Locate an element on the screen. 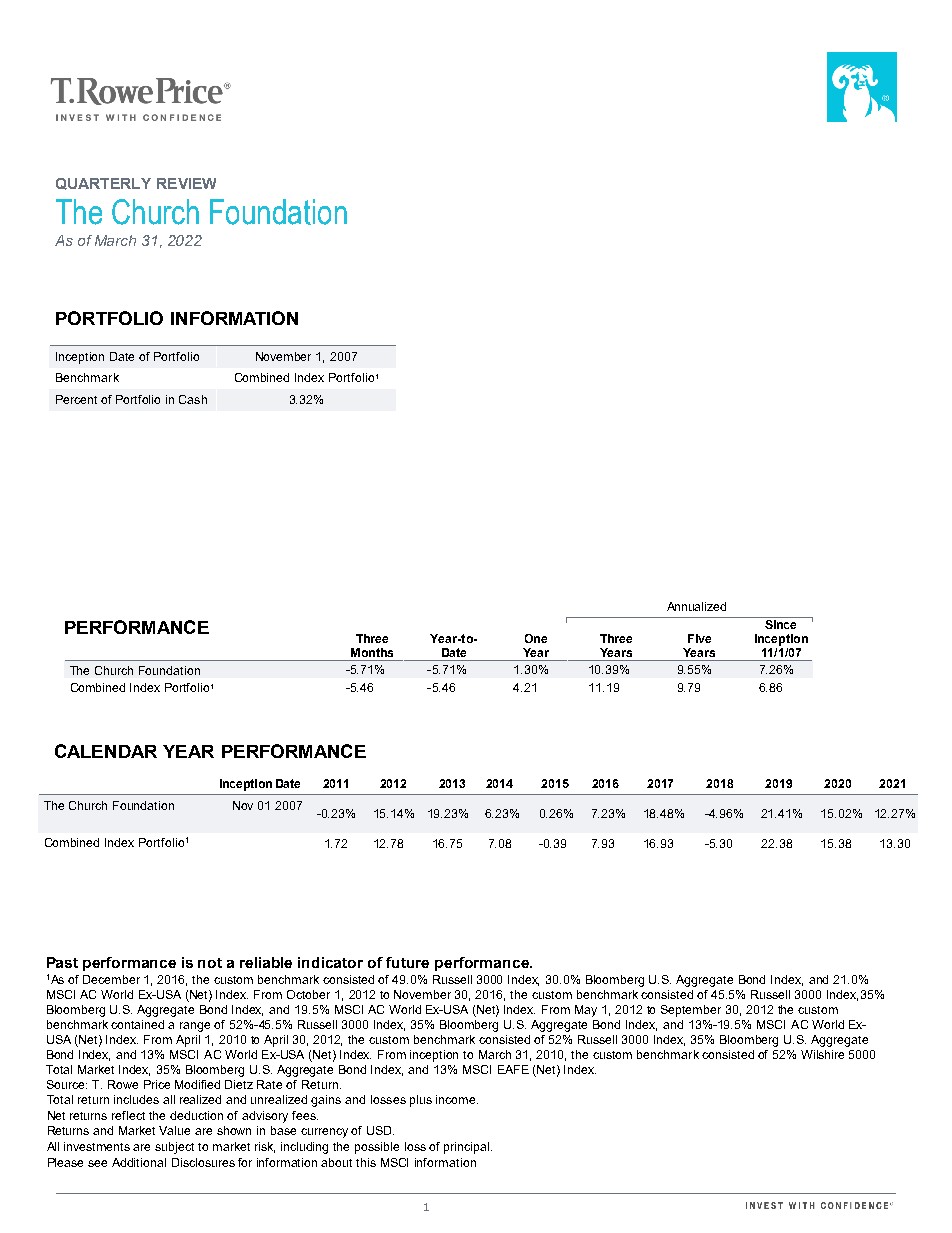  not is located at coordinates (210, 963).
